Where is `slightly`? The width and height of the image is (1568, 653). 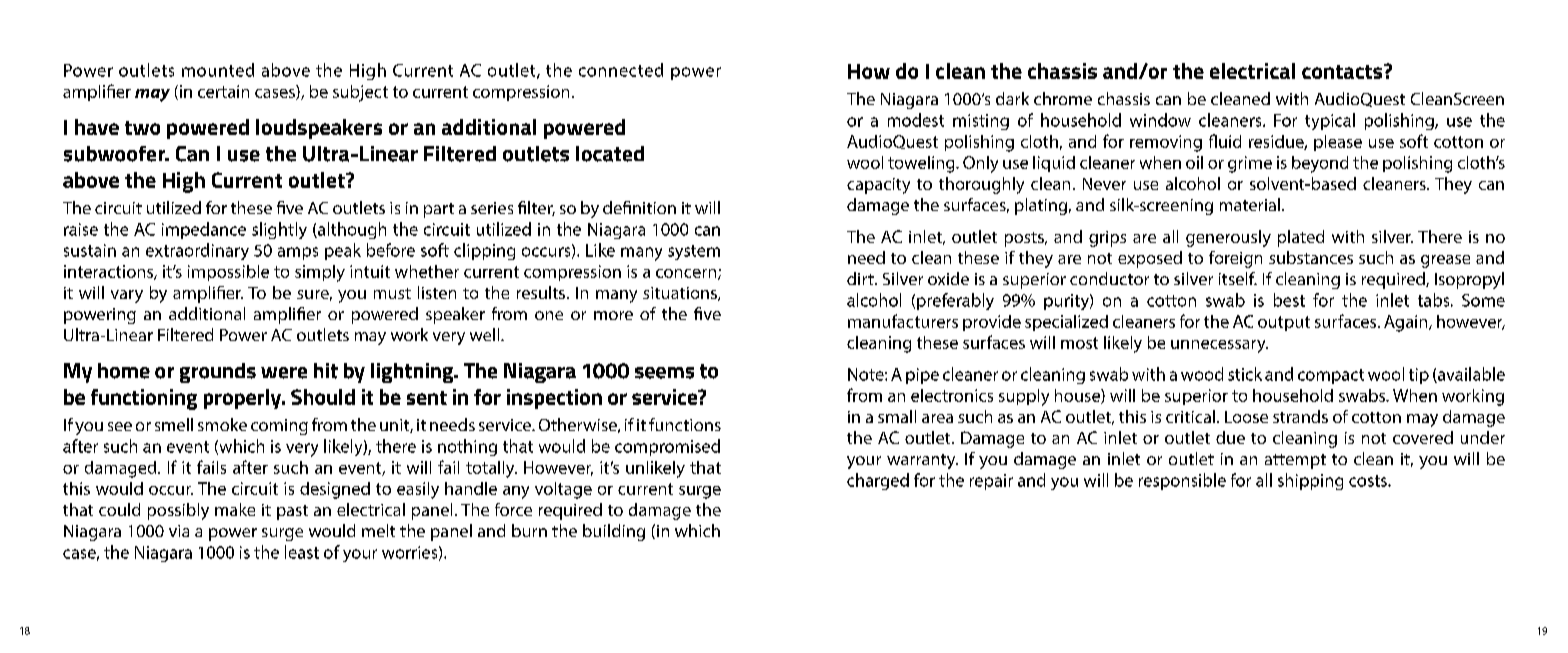
slightly is located at coordinates (279, 230).
